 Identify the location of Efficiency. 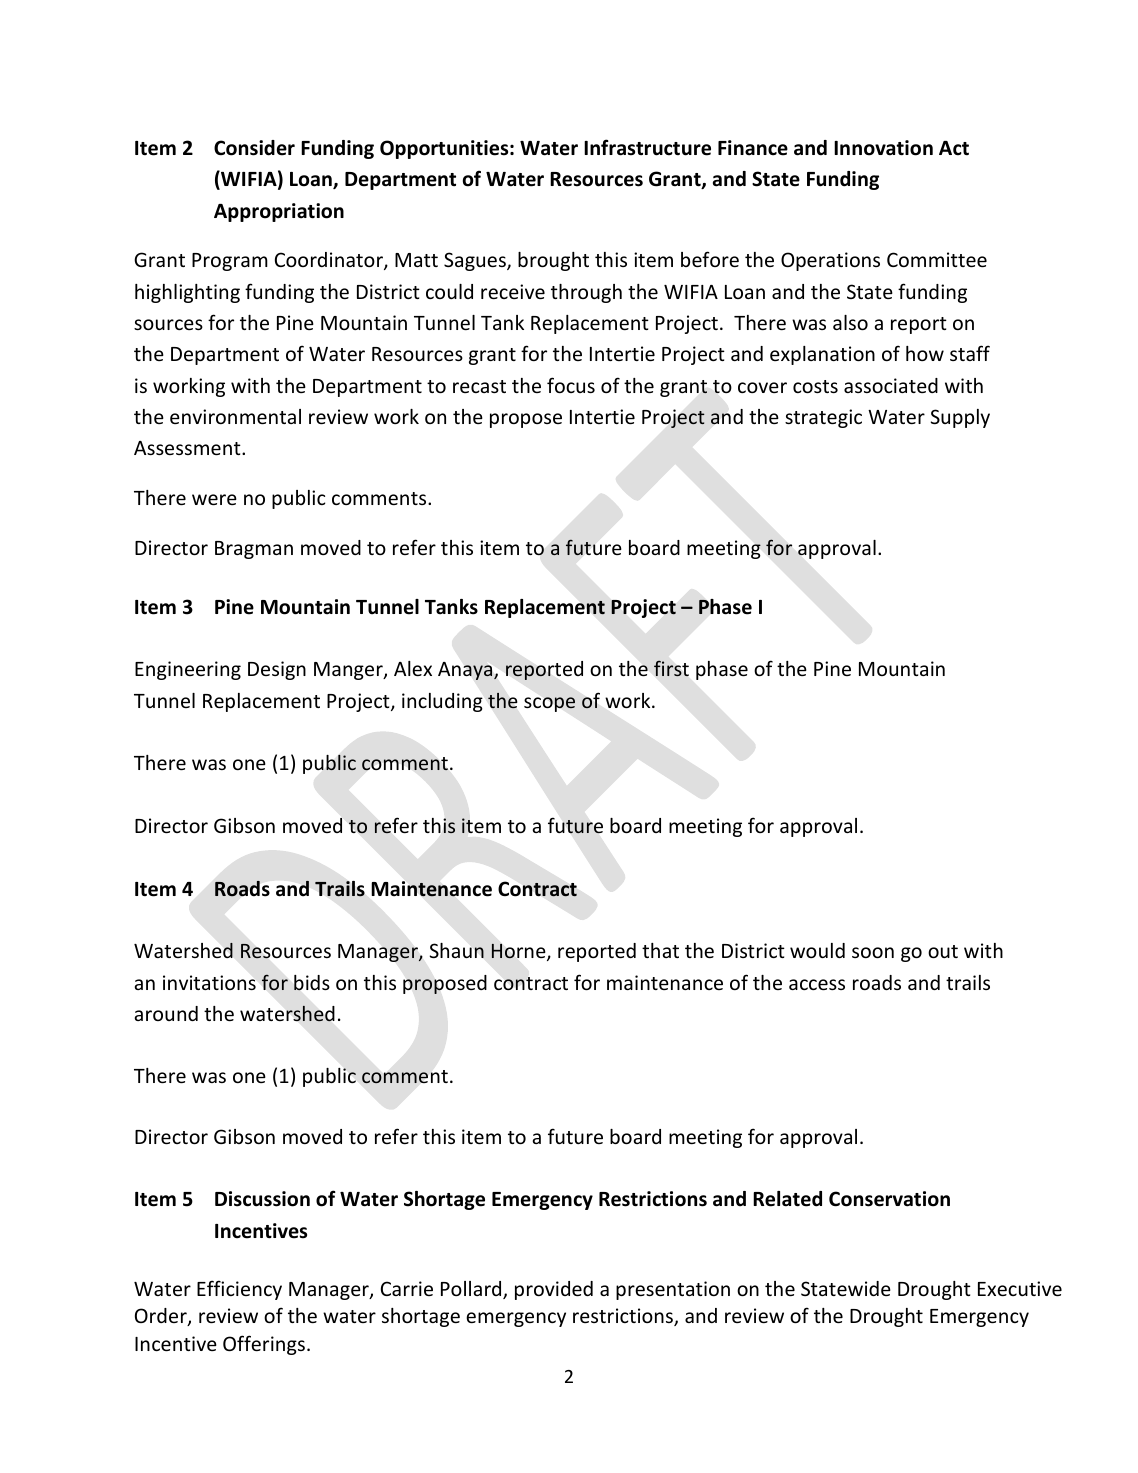
(239, 1290).
